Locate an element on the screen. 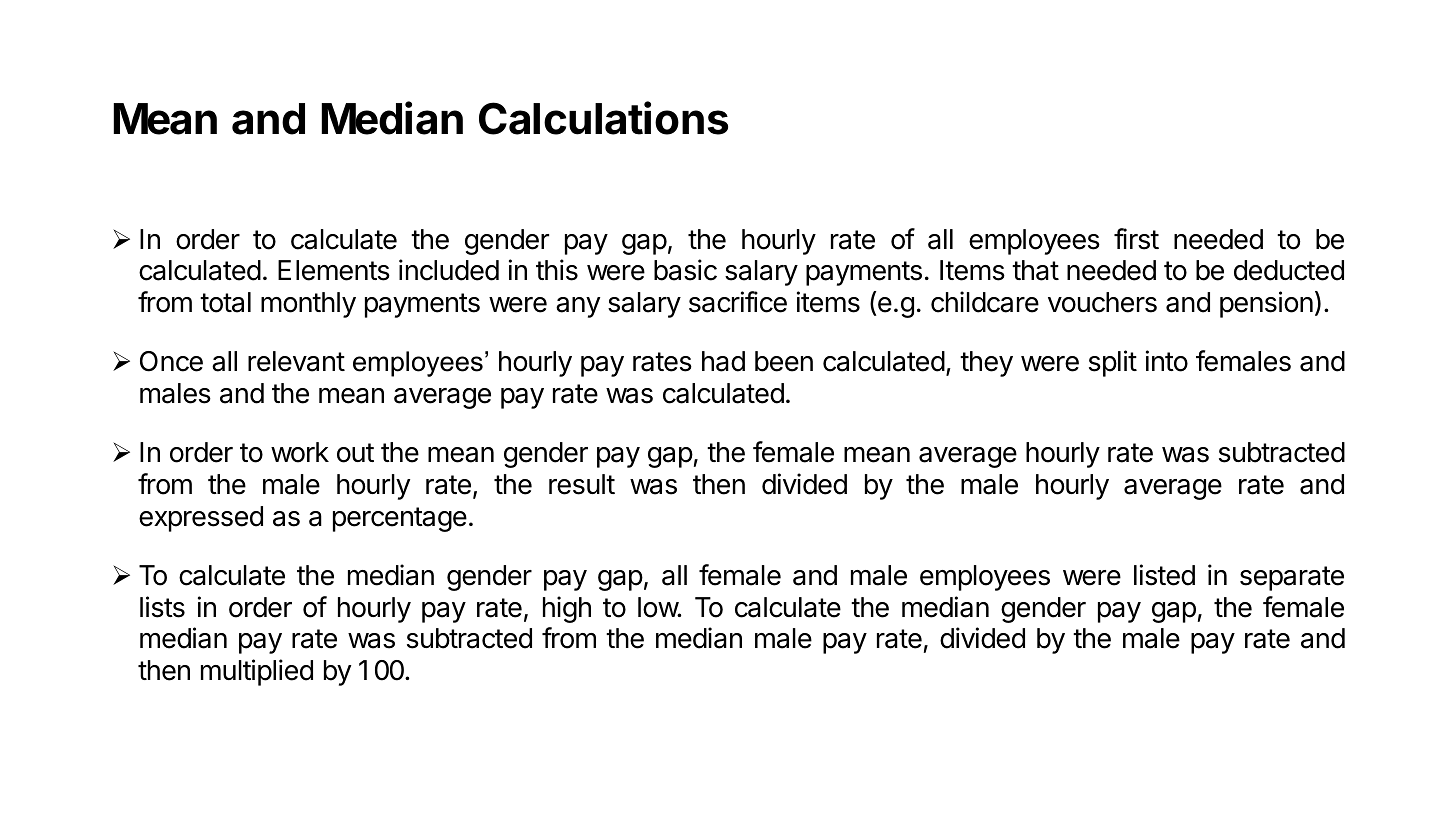 The image size is (1456, 819). basic is located at coordinates (685, 270).
